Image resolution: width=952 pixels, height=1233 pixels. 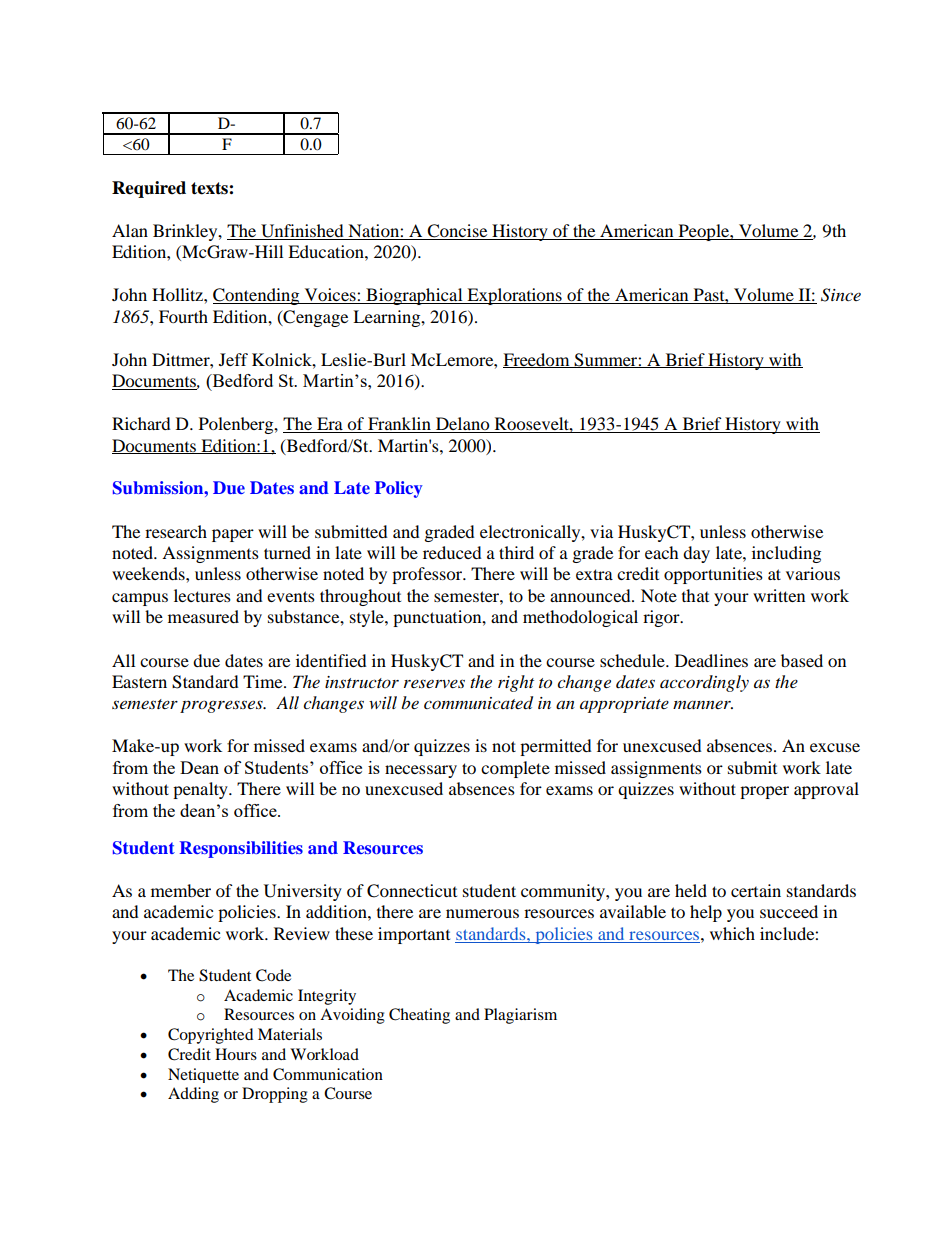 I want to click on accordingly, so click(x=704, y=683).
